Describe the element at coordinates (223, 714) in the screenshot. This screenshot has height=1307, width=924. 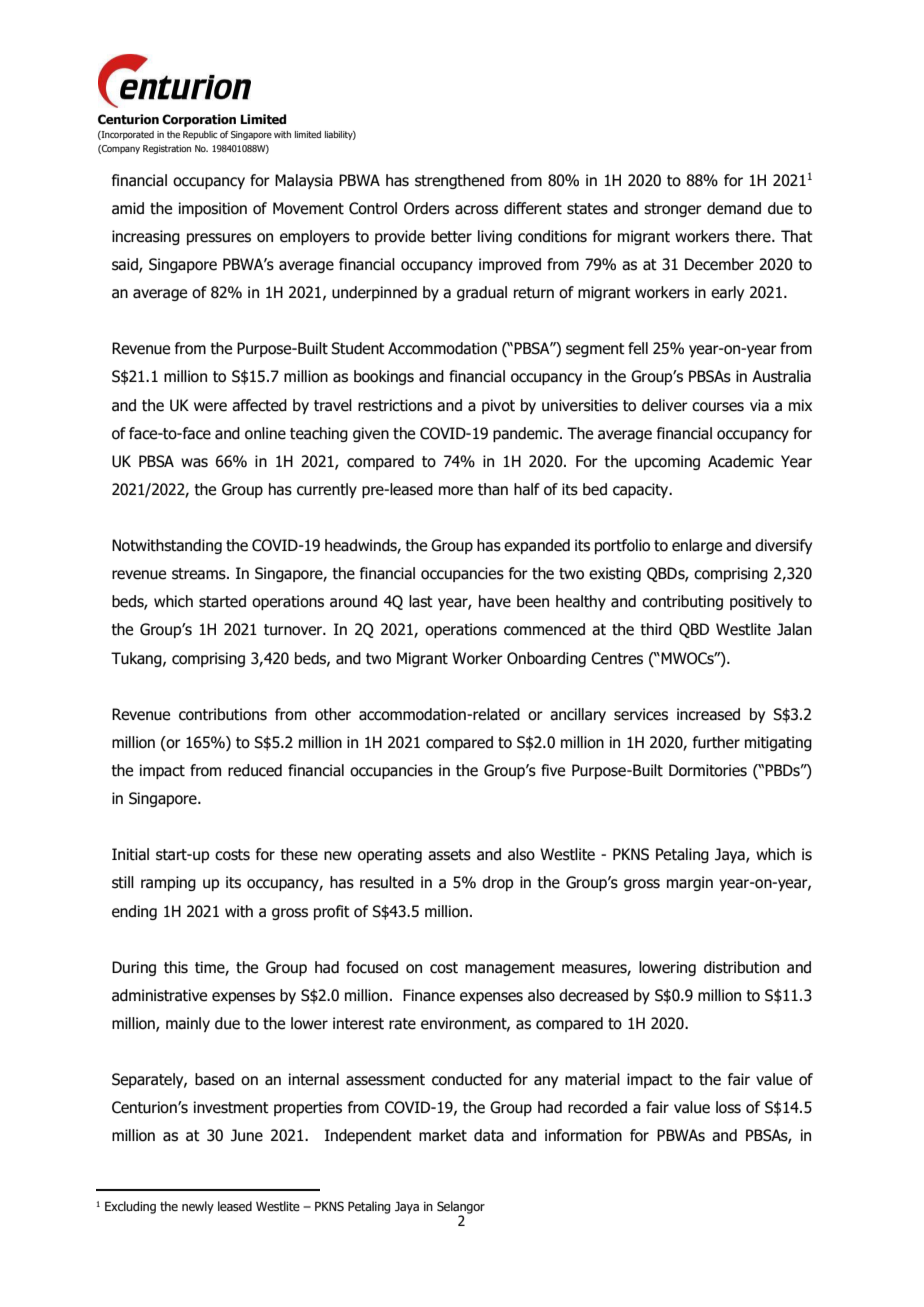
I see `contributions` at that location.
